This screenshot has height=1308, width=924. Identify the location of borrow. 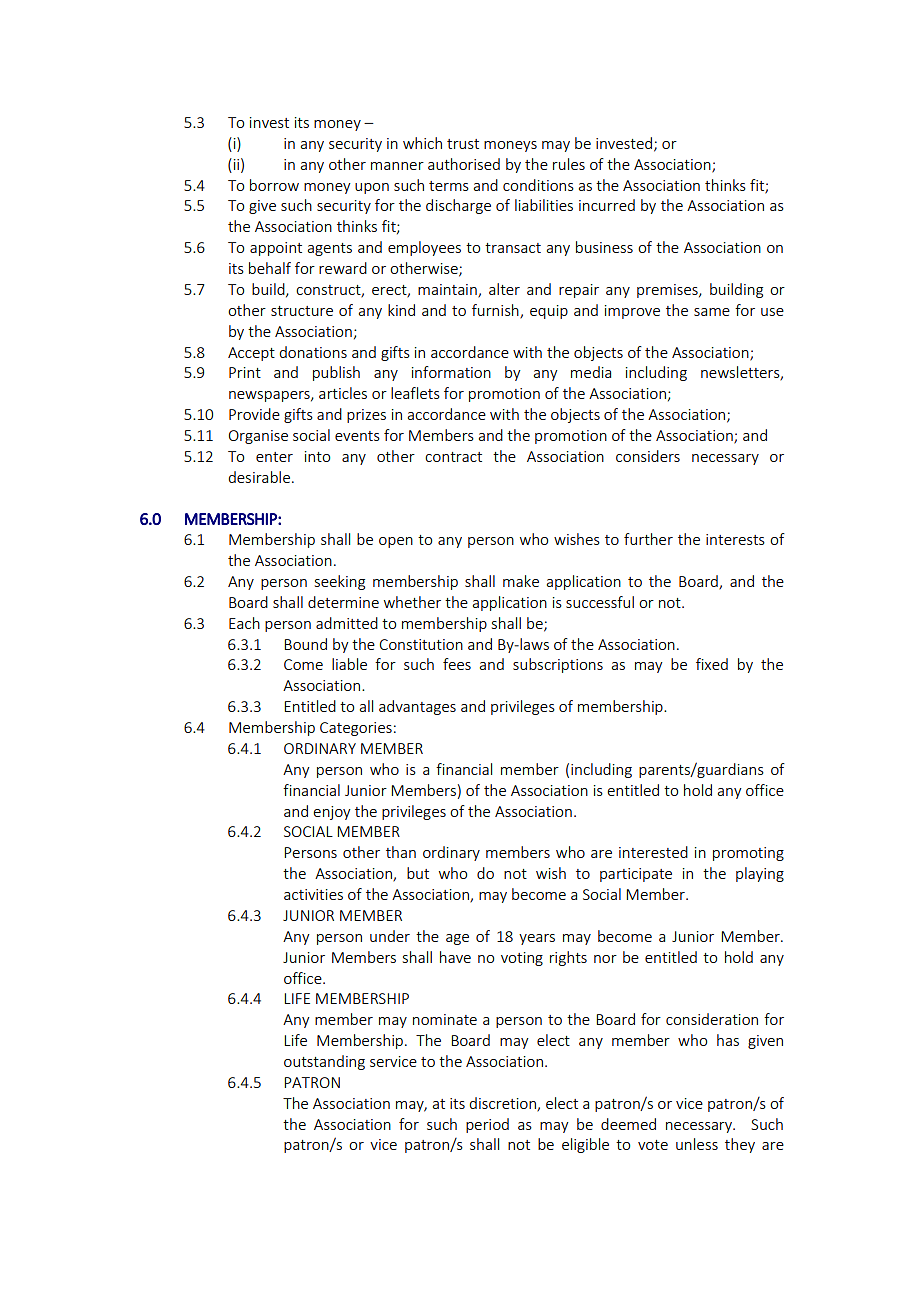
(274, 185).
